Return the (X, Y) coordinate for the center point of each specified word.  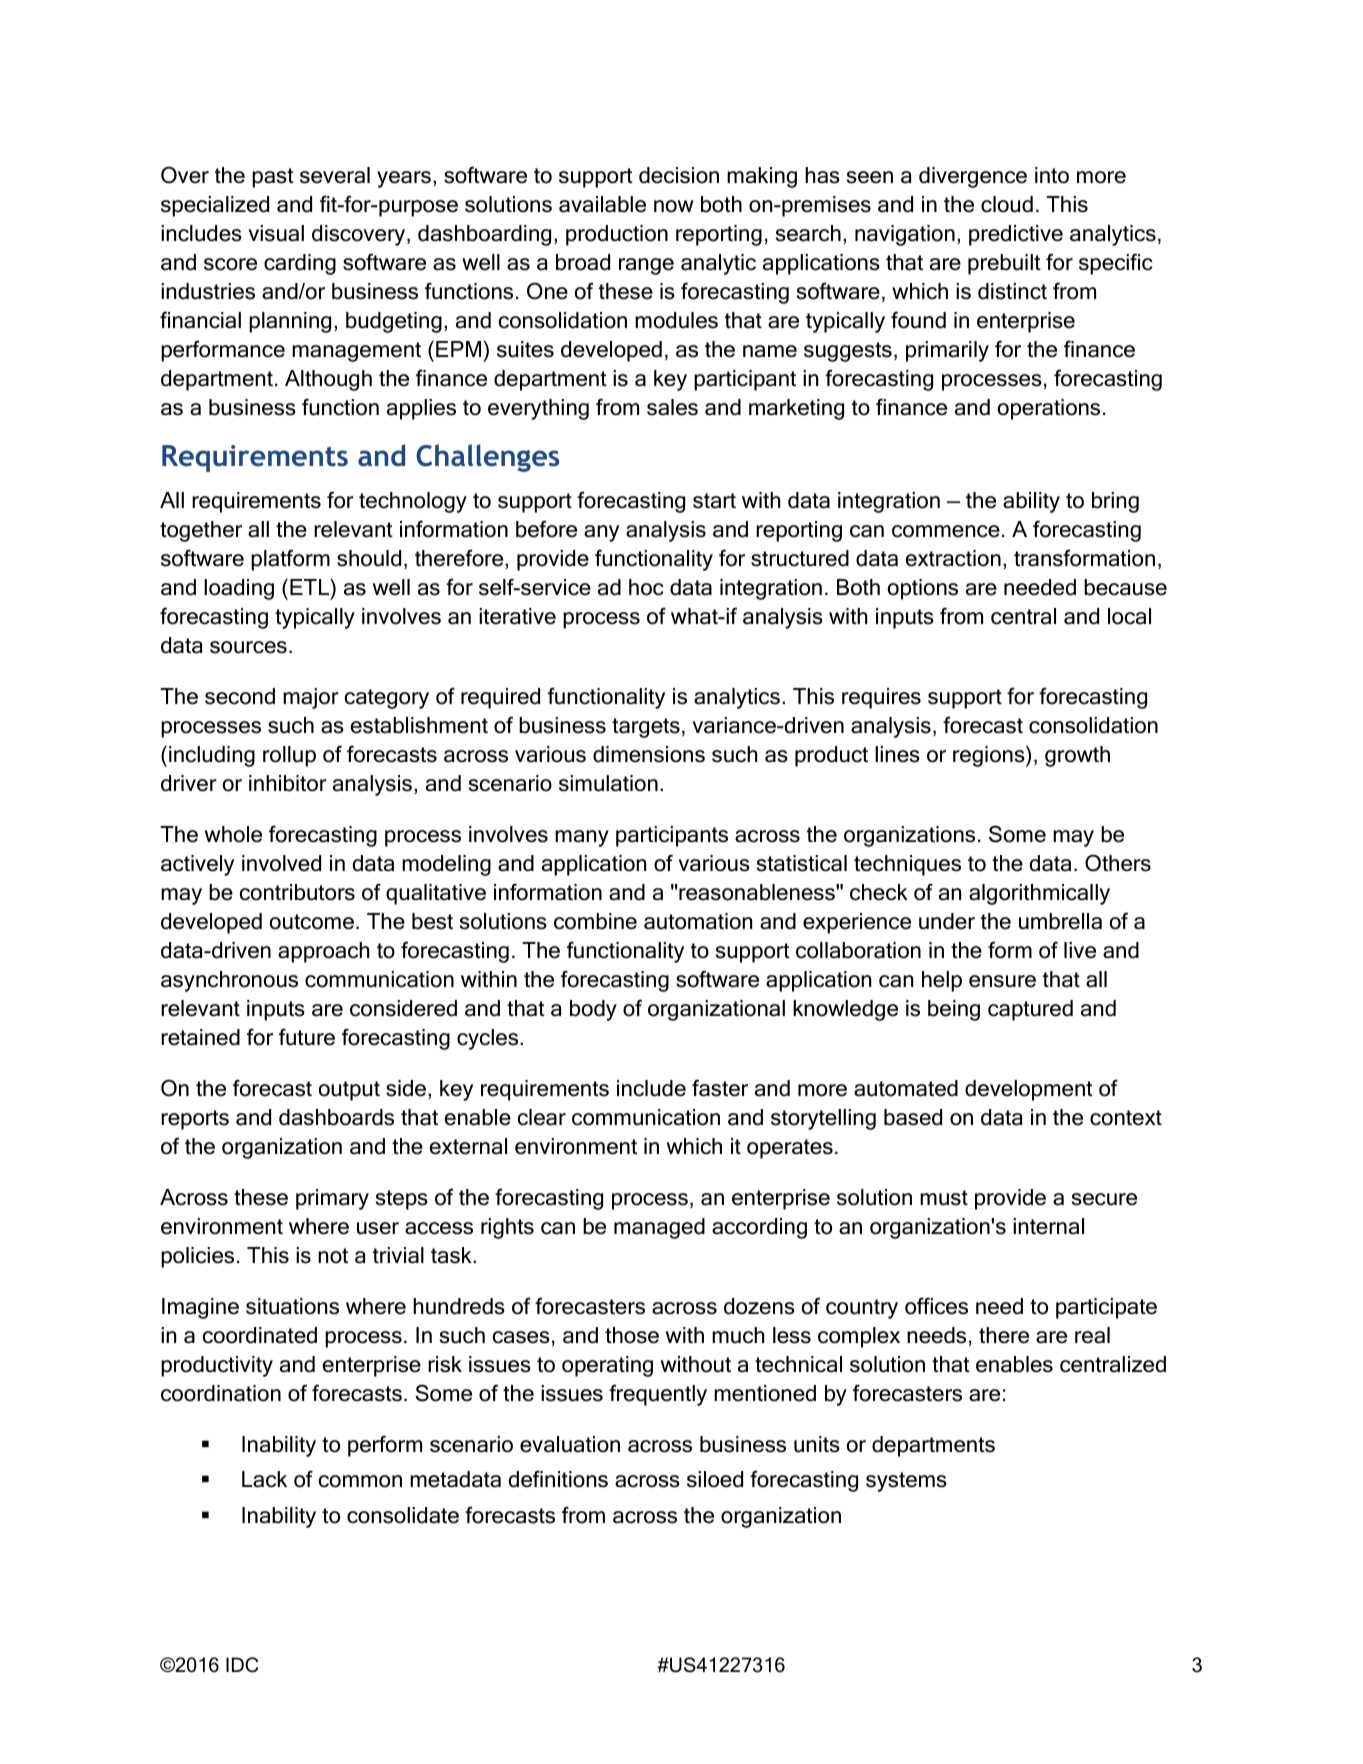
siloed (715, 1479)
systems (906, 1482)
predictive (1016, 235)
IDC (242, 1665)
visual (276, 233)
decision (679, 175)
